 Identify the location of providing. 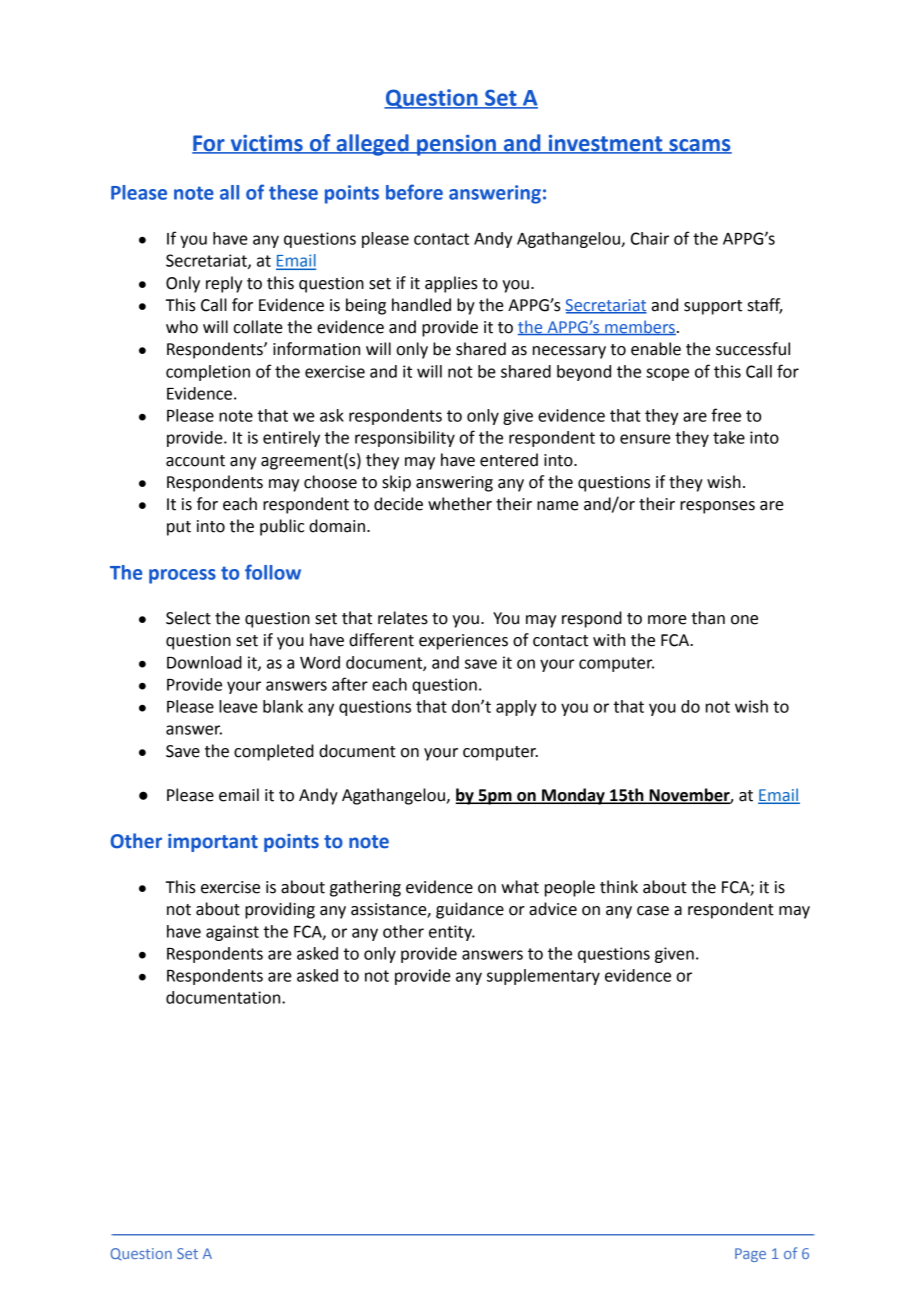
(280, 910).
